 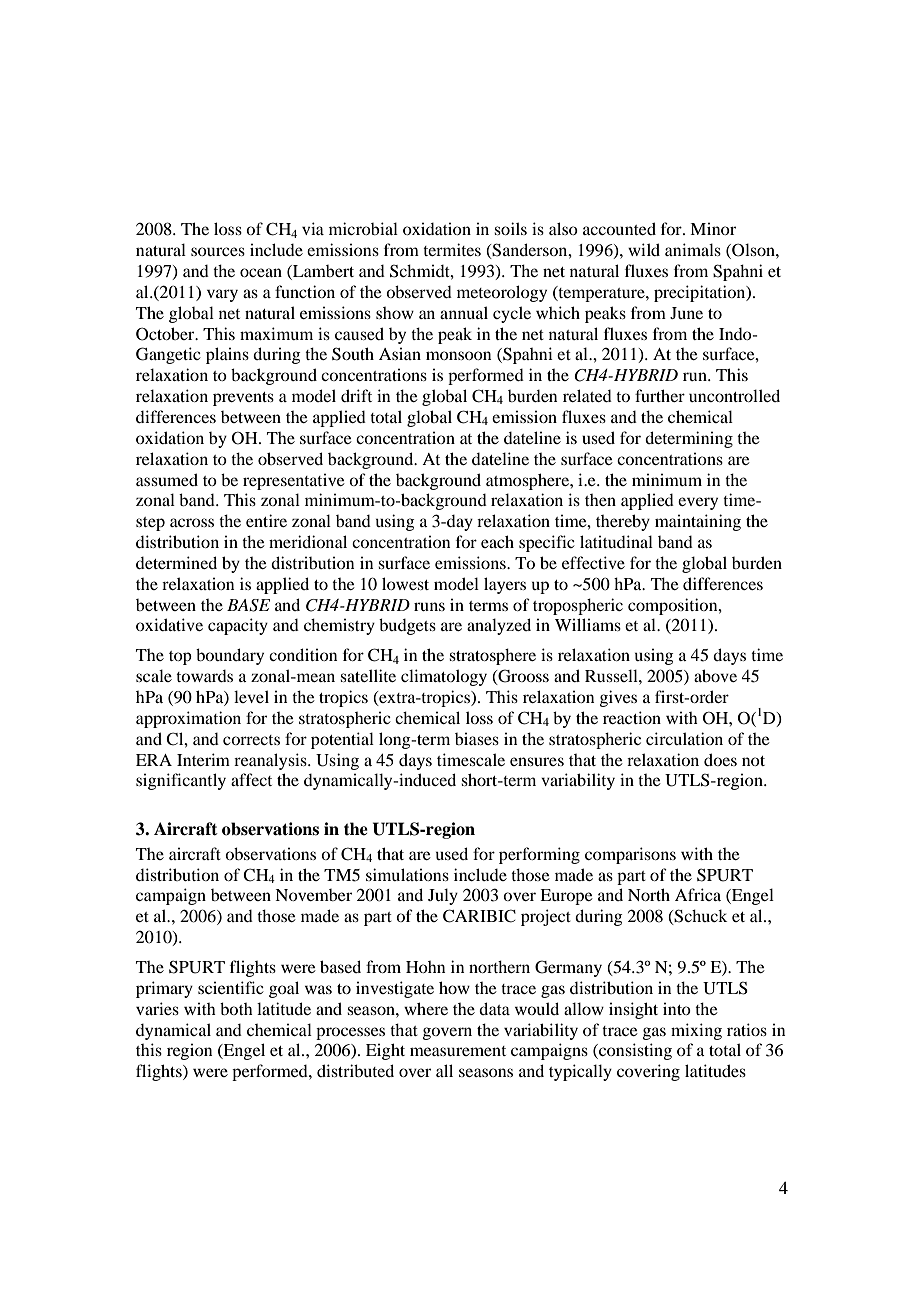 What do you see at coordinates (492, 656) in the screenshot?
I see `stratosphere` at bounding box center [492, 656].
